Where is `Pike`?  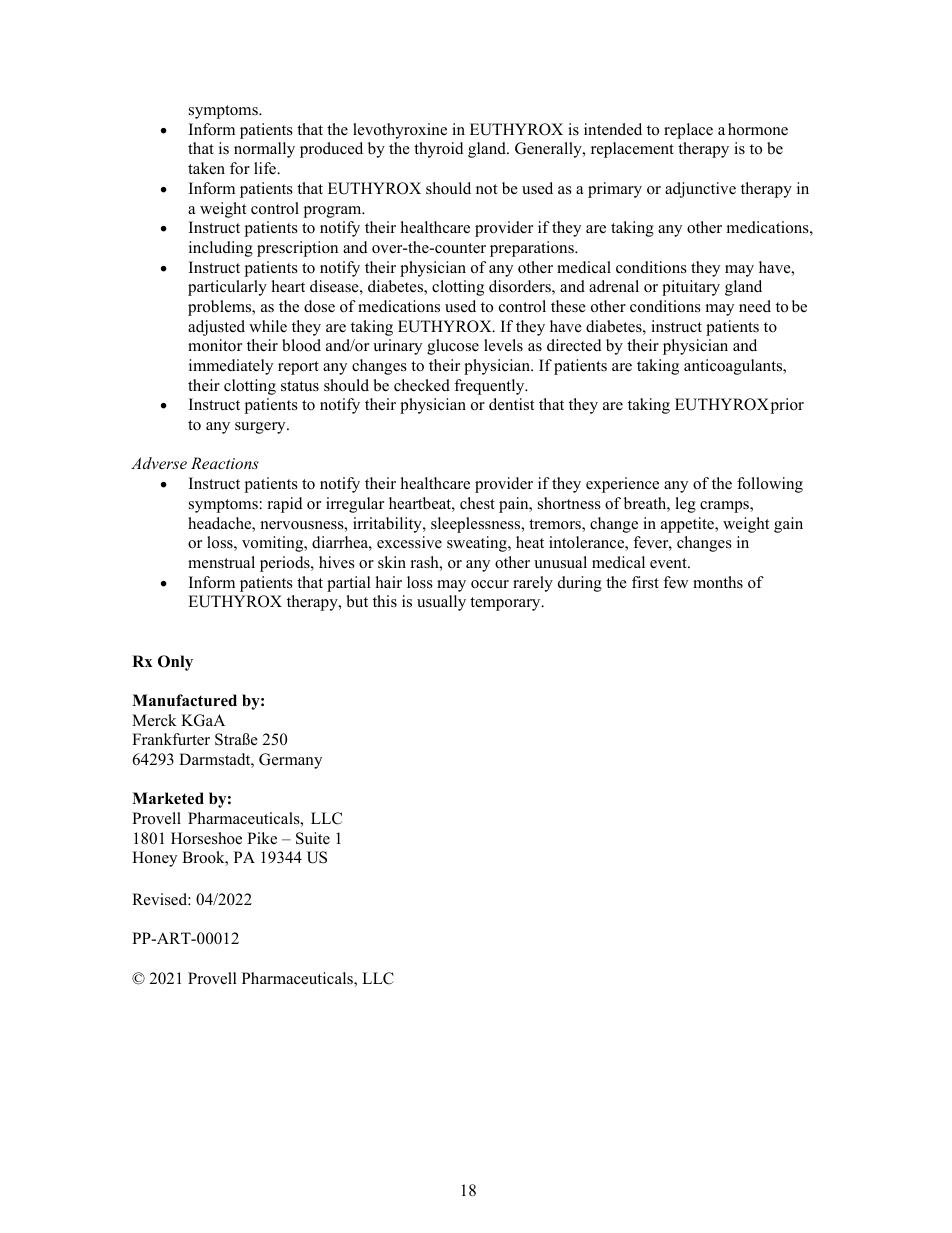
Pike is located at coordinates (262, 838).
